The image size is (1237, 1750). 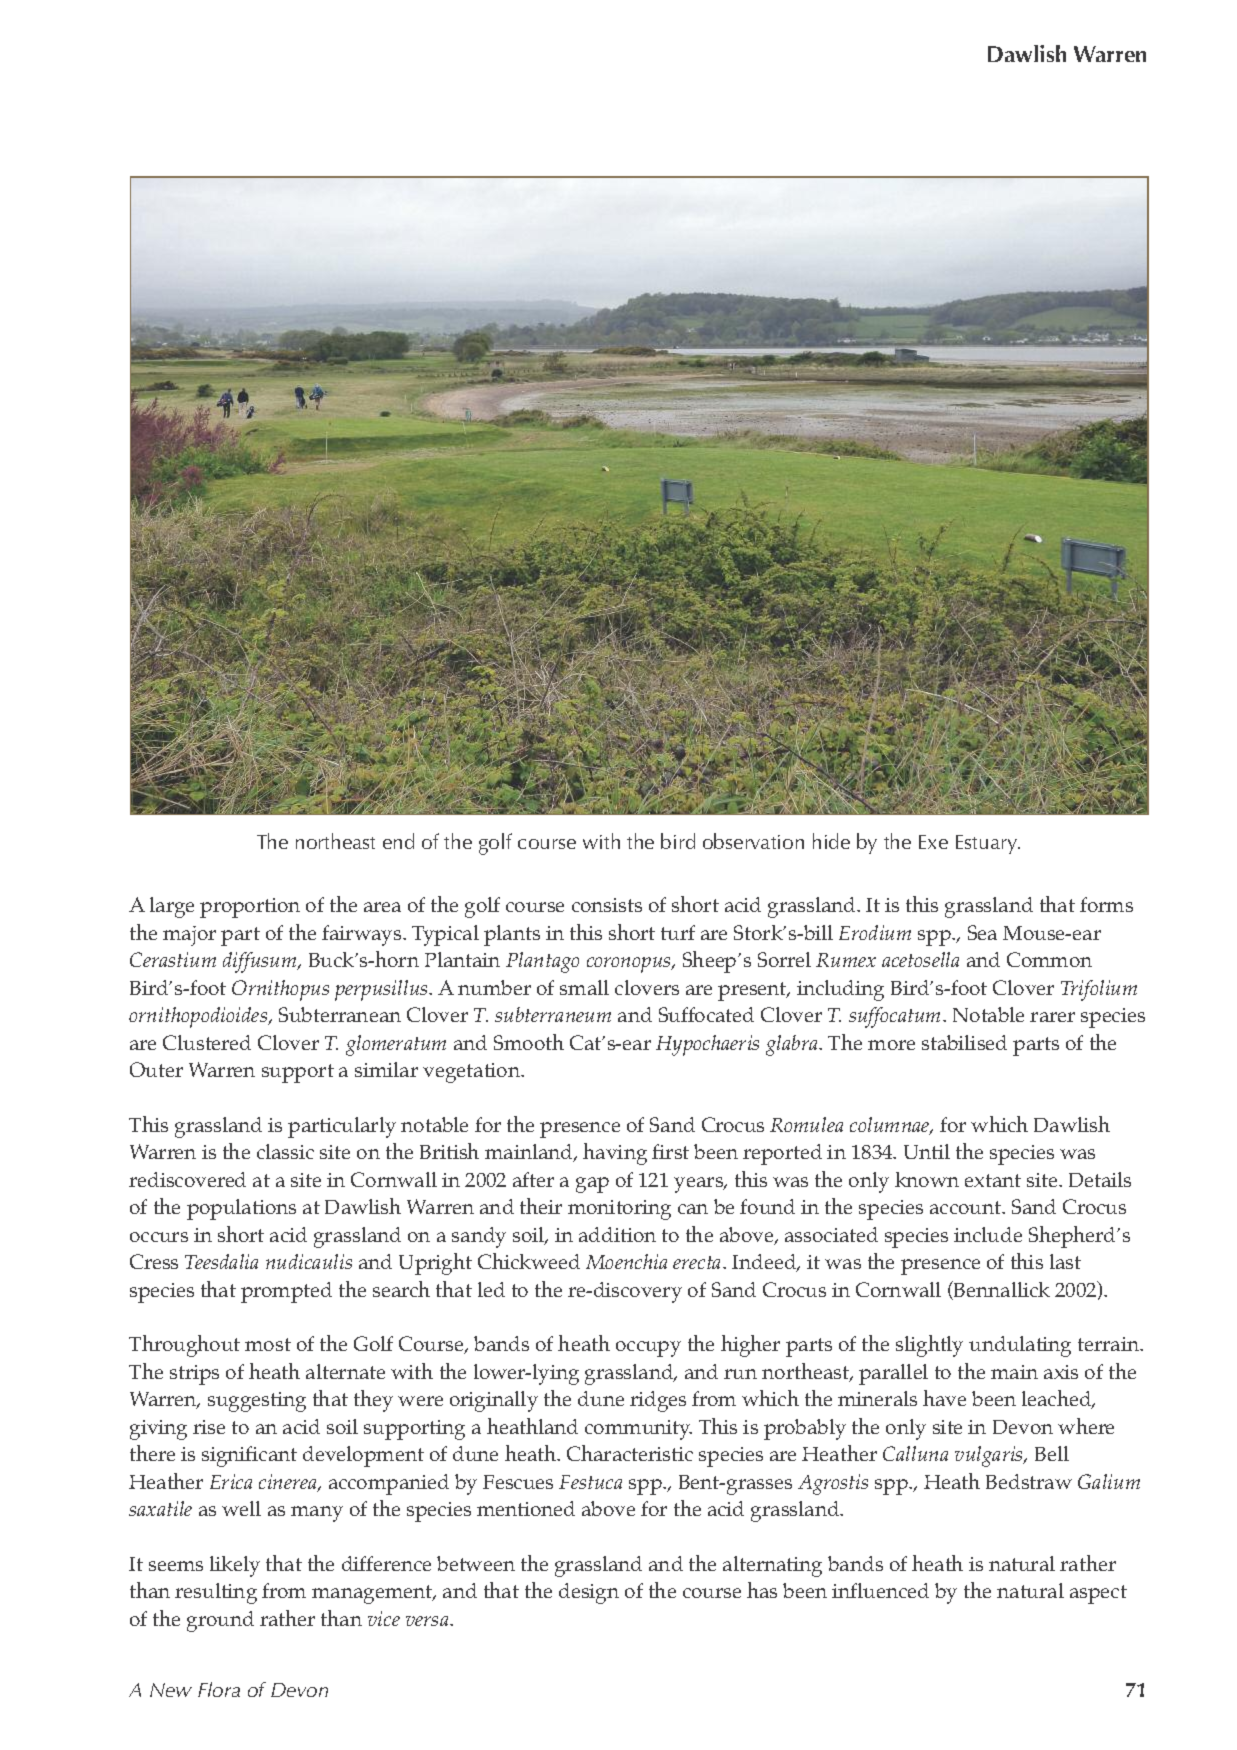 What do you see at coordinates (944, 1398) in the screenshot?
I see `have` at bounding box center [944, 1398].
